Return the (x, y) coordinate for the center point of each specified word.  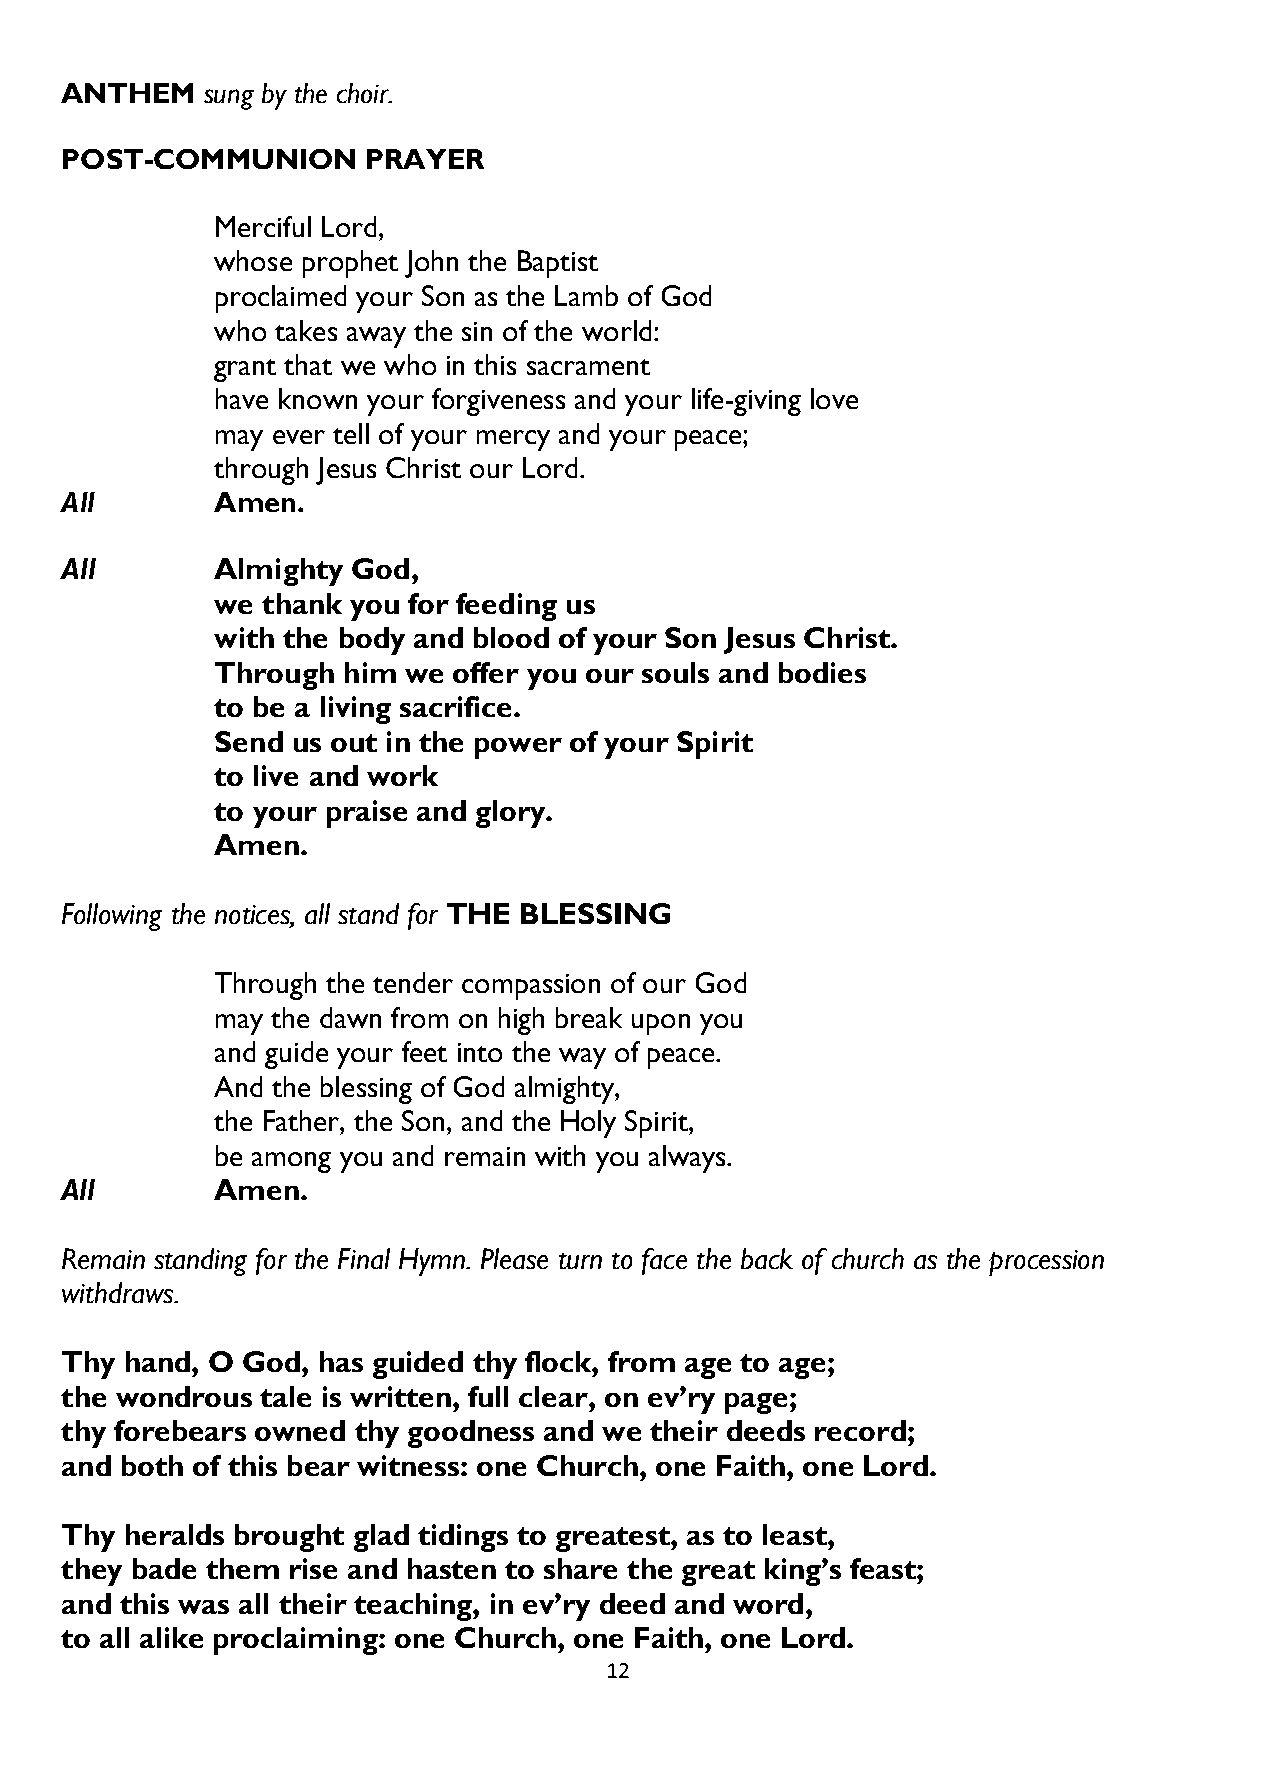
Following (112, 917)
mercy (513, 440)
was (203, 1607)
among (291, 1162)
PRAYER (425, 159)
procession (1046, 1263)
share (580, 1568)
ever (299, 437)
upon (661, 1024)
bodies (822, 672)
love (834, 398)
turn (580, 1261)
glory (512, 814)
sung (229, 99)
